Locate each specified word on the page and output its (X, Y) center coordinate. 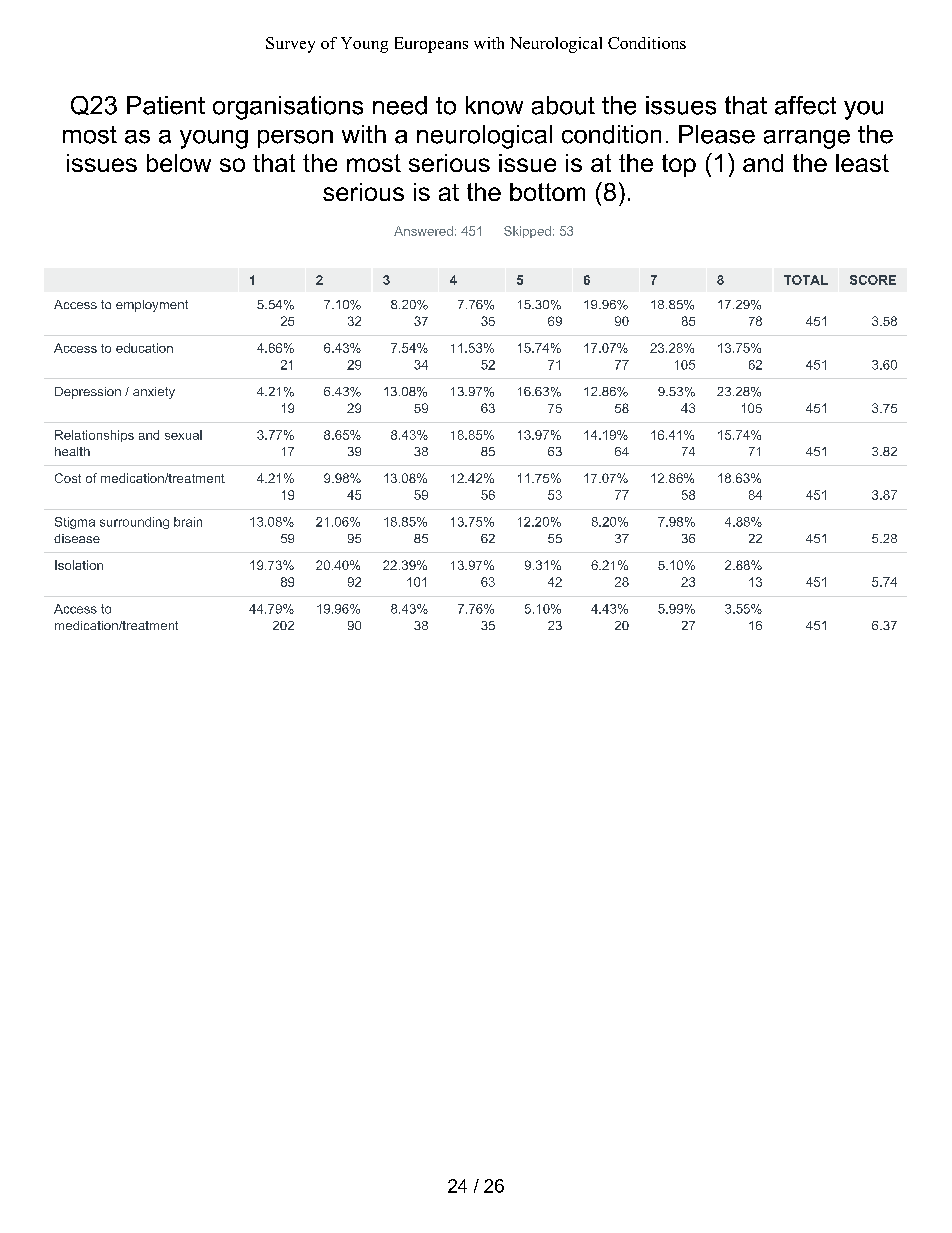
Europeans (431, 45)
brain (188, 522)
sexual (183, 435)
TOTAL (806, 280)
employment (152, 306)
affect (805, 105)
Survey (290, 45)
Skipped (527, 232)
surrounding (134, 523)
